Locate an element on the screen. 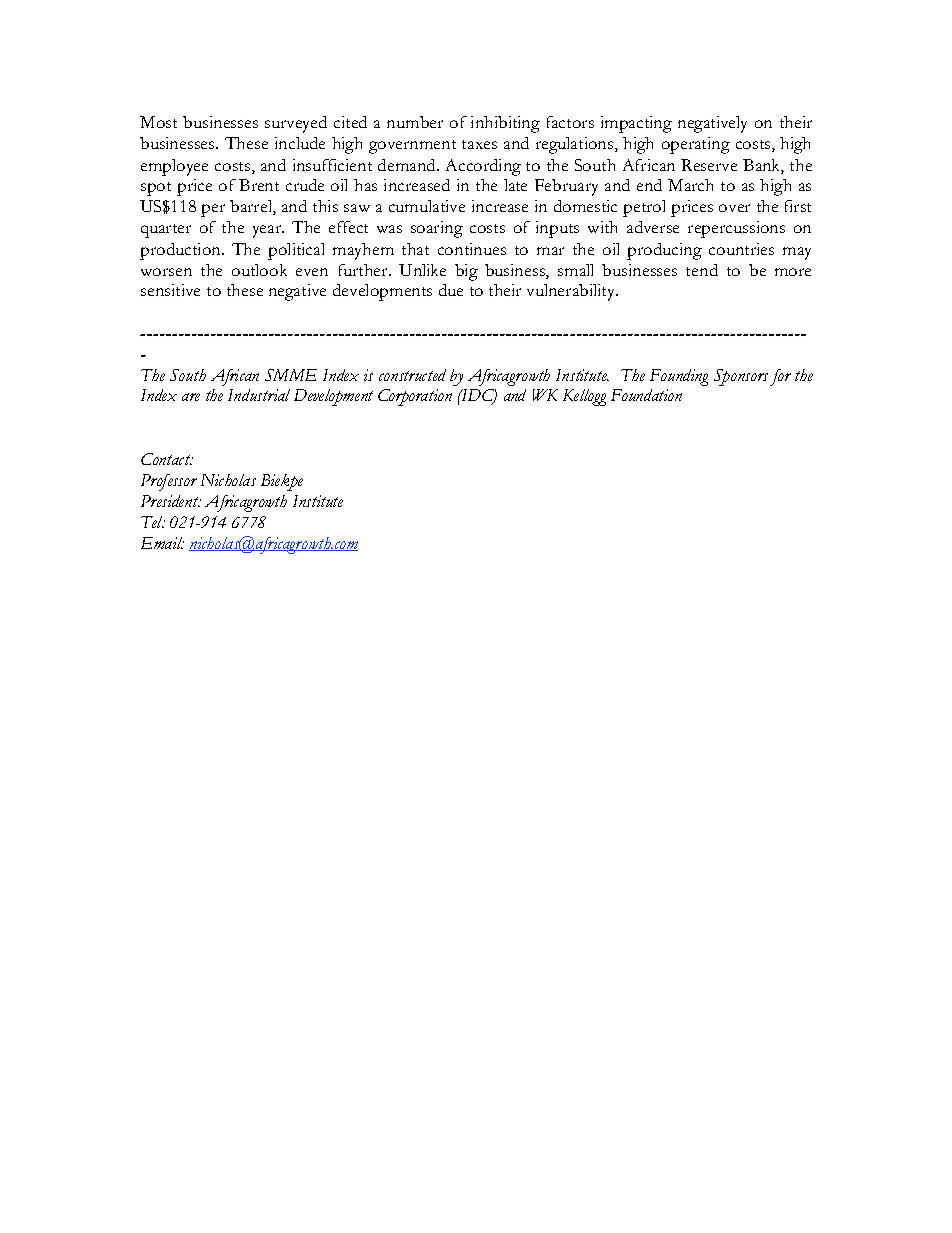  year is located at coordinates (268, 231).
